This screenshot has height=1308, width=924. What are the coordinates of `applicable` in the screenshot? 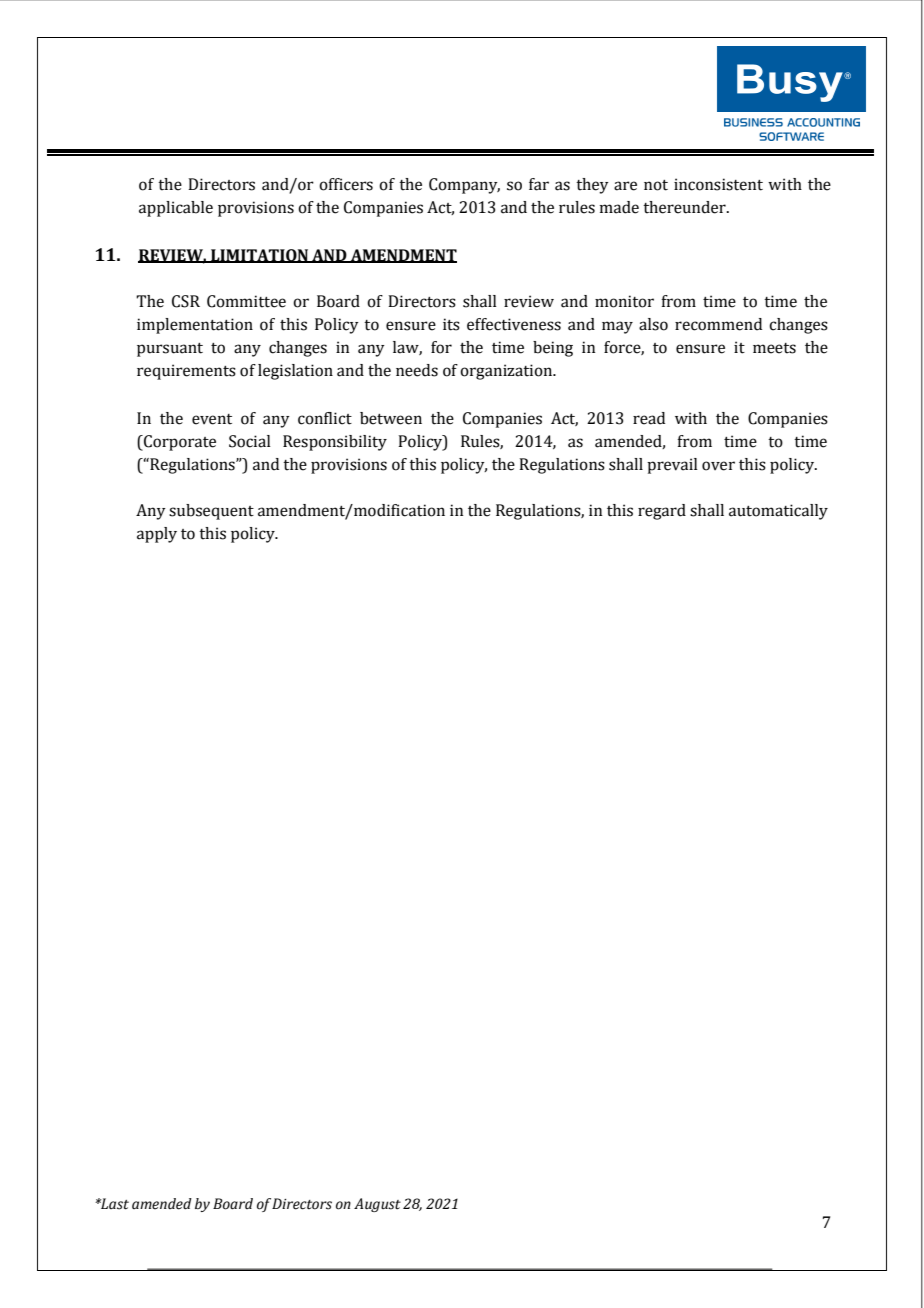 It's located at (176, 209).
